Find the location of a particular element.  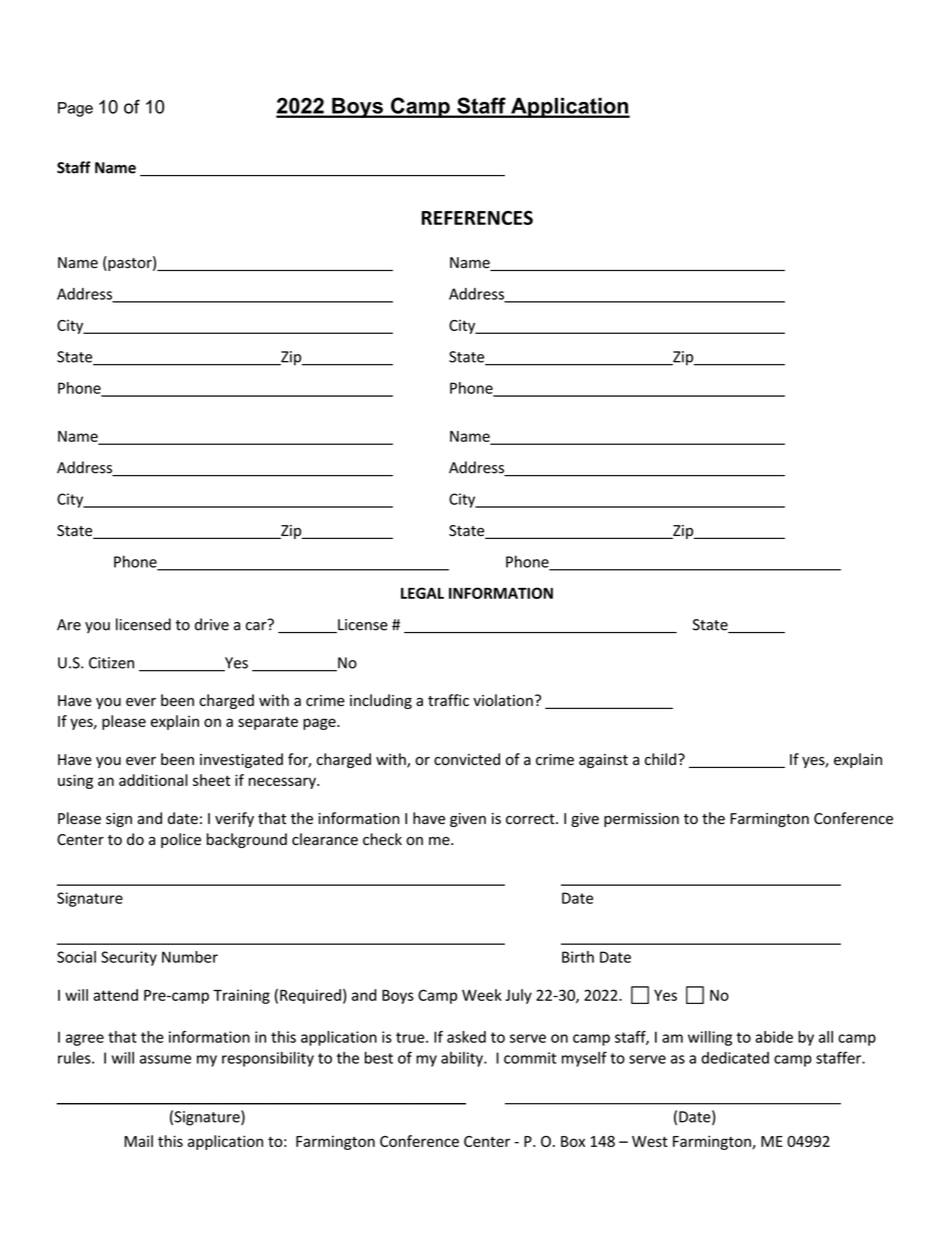

permission is located at coordinates (641, 820).
